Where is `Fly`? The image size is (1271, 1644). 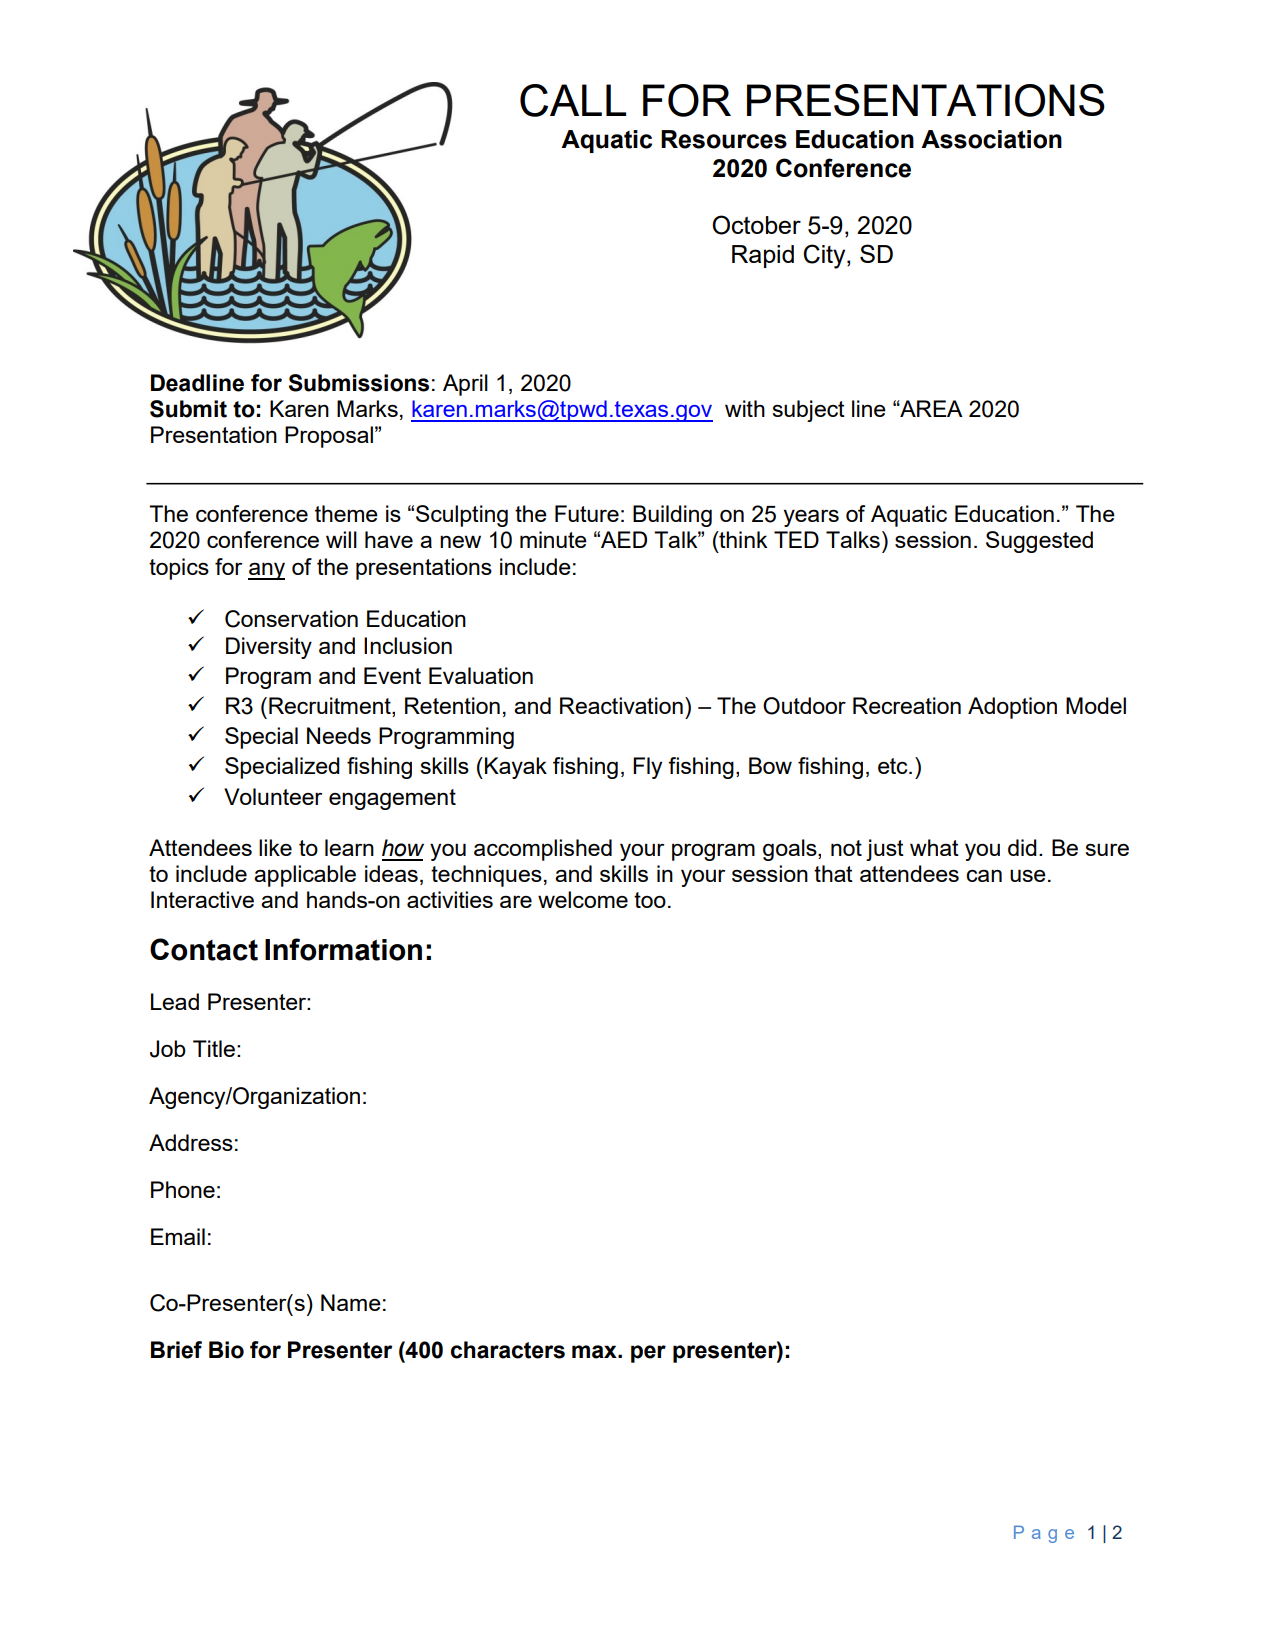 Fly is located at coordinates (647, 768).
